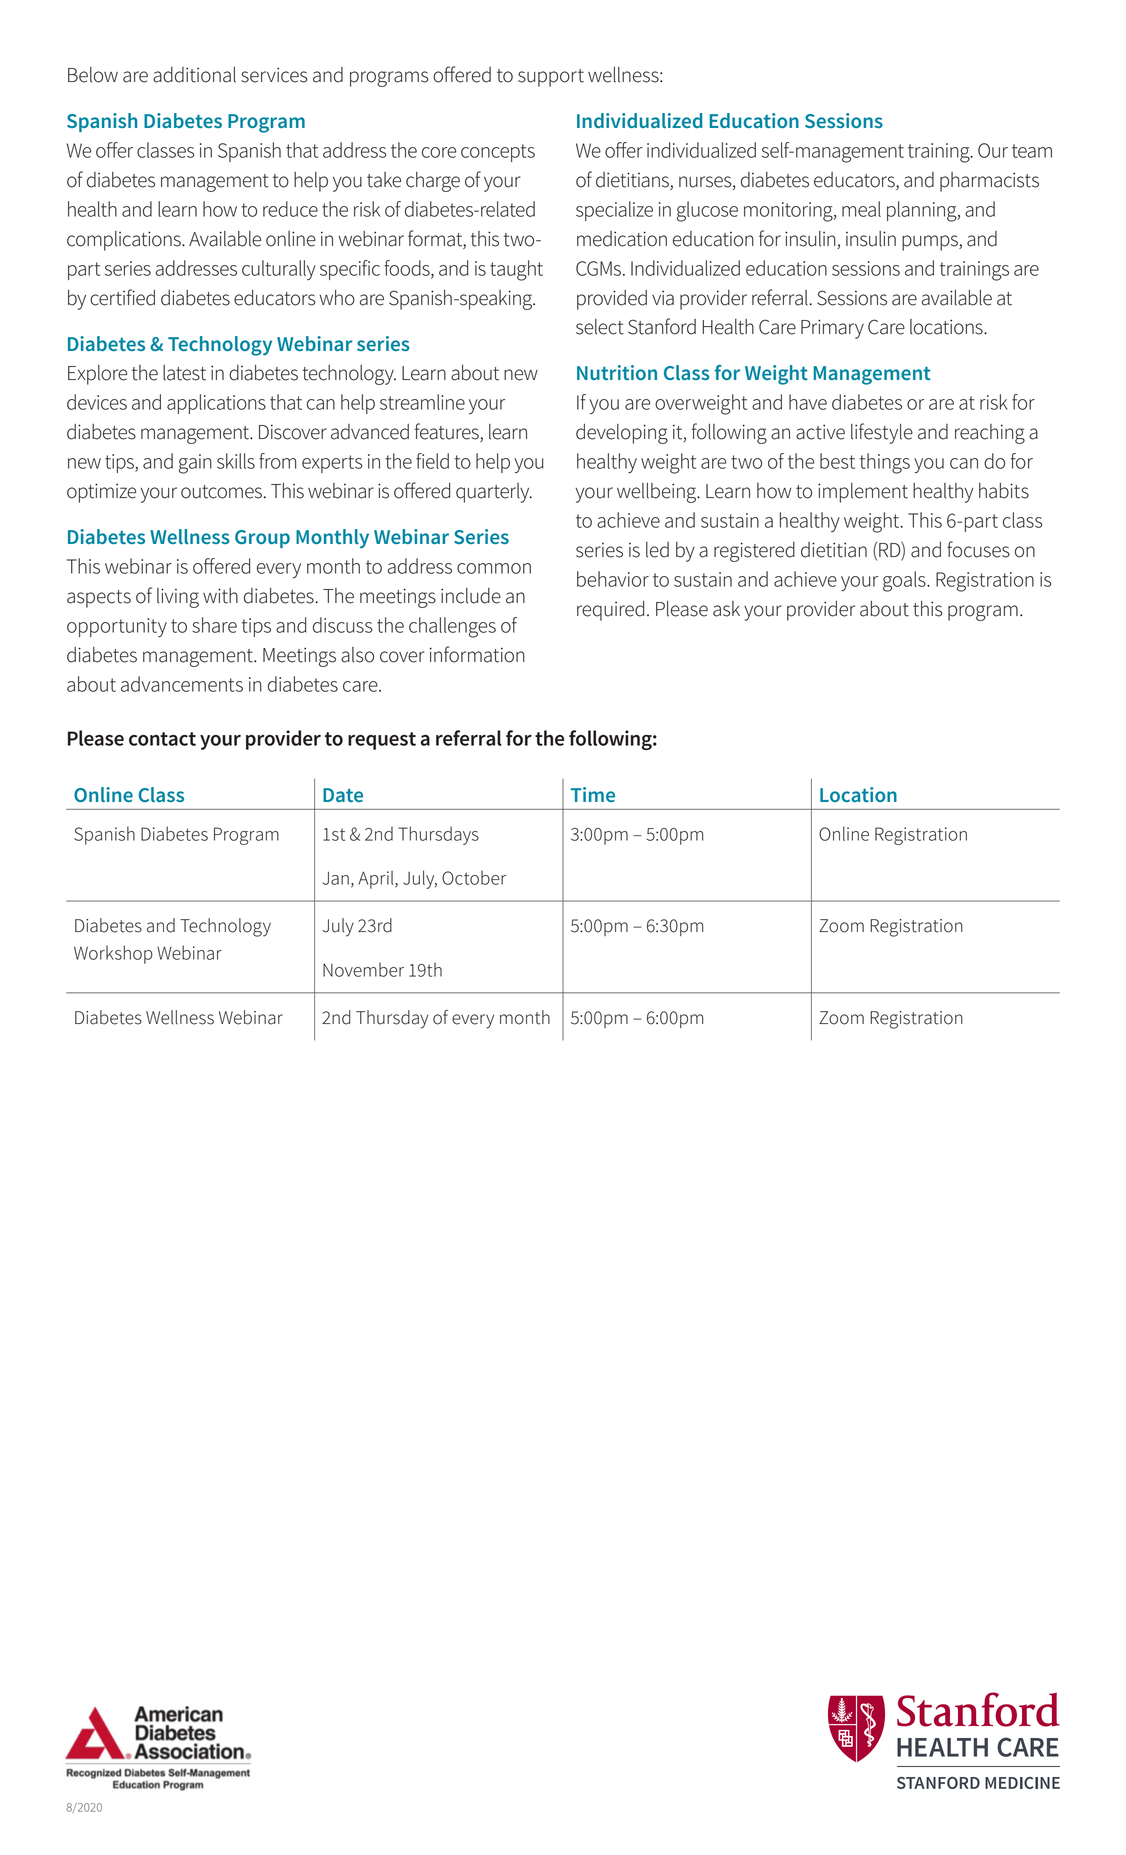 This screenshot has width=1126, height=1855. I want to click on quarterly, so click(494, 493).
